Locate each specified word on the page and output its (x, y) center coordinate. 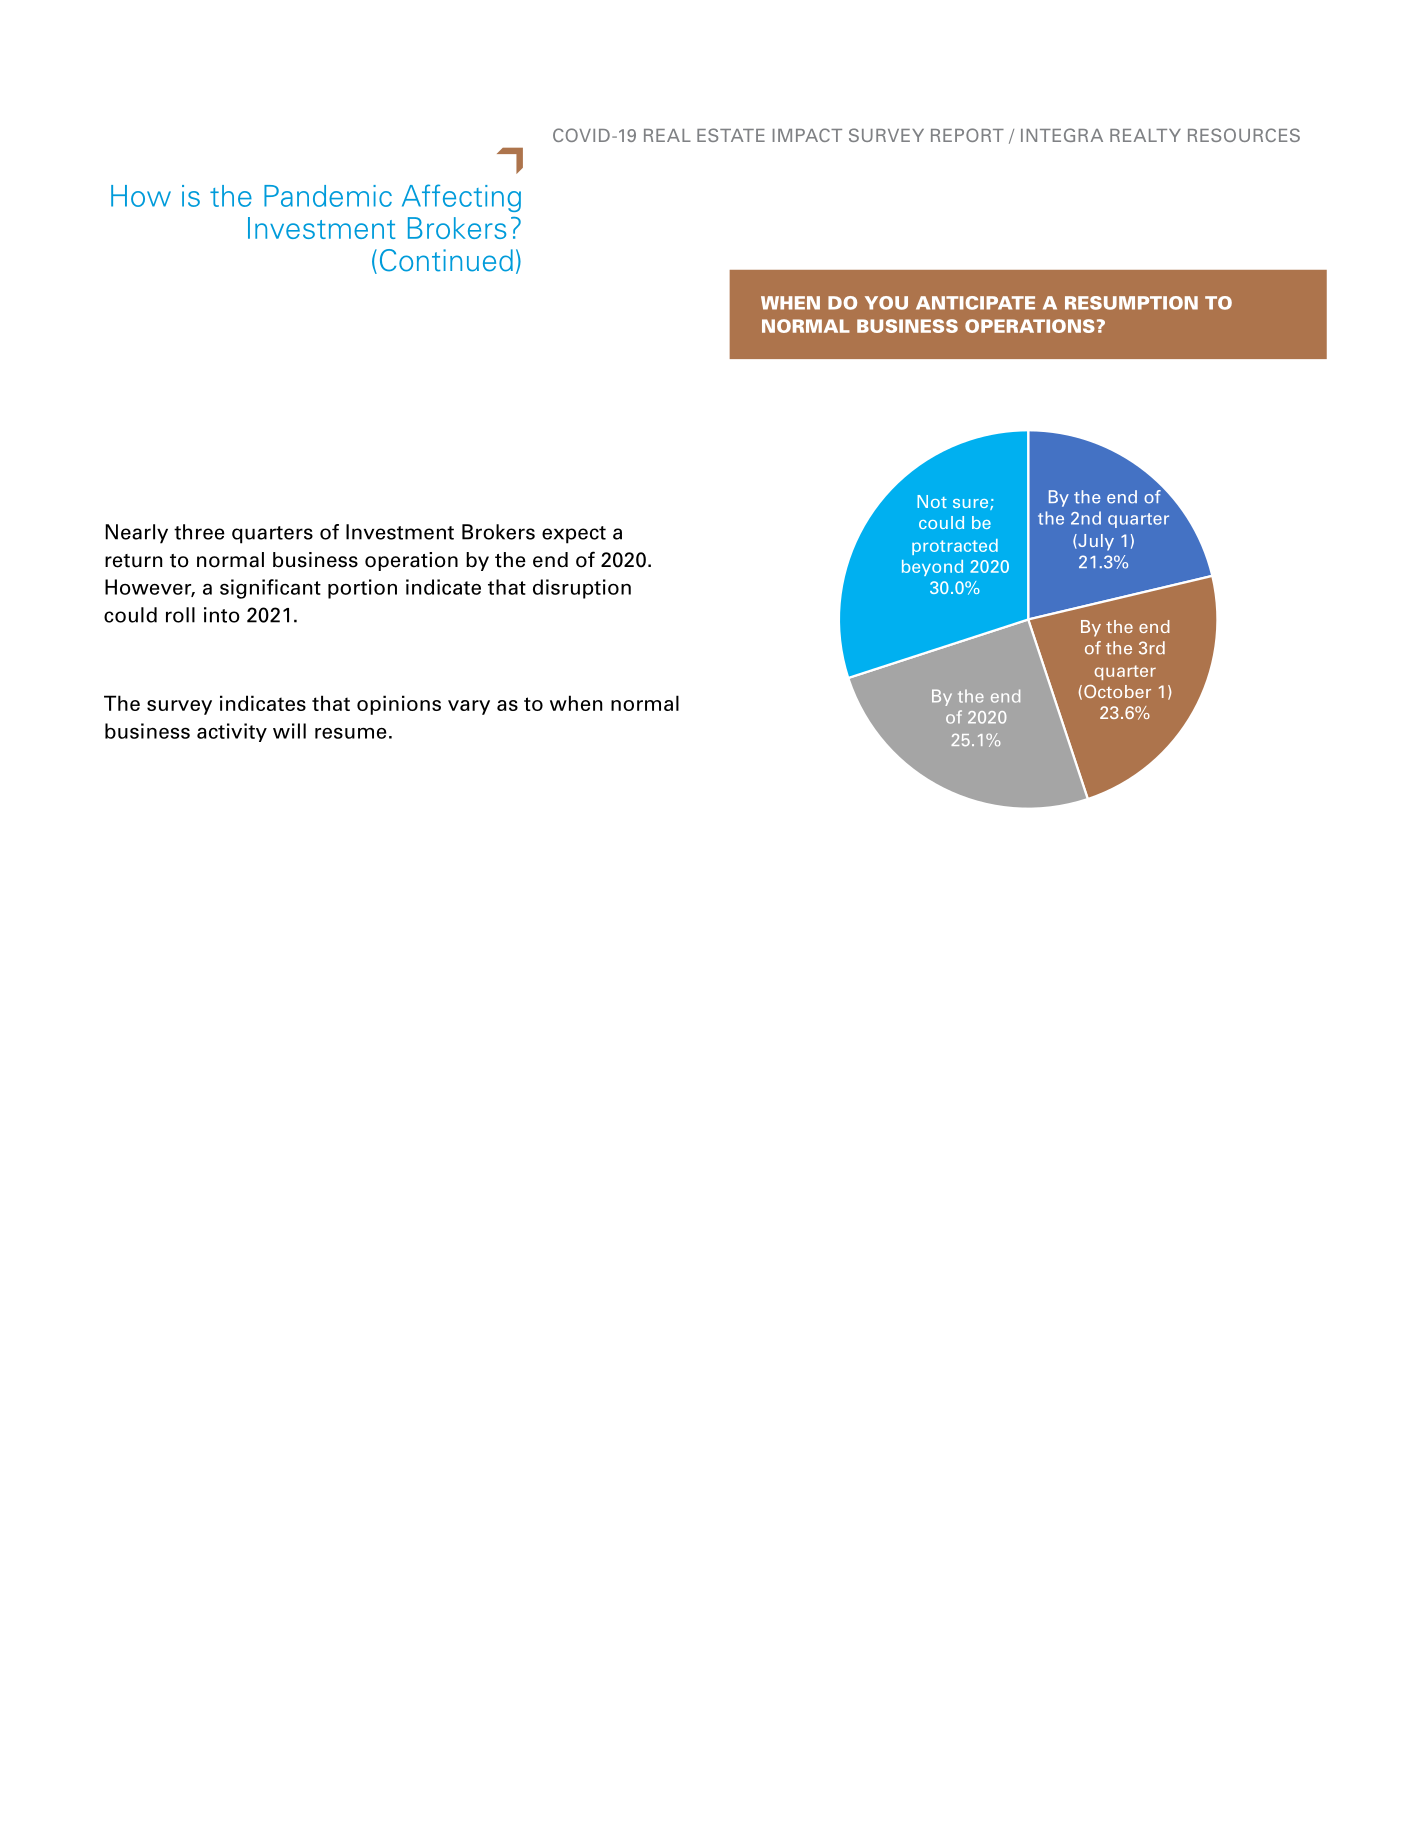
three (199, 532)
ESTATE (731, 135)
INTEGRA (1062, 135)
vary (469, 707)
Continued (446, 260)
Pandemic (328, 196)
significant (270, 589)
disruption (582, 589)
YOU (886, 303)
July (1095, 542)
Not (932, 501)
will (289, 731)
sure (972, 504)
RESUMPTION (1131, 303)
